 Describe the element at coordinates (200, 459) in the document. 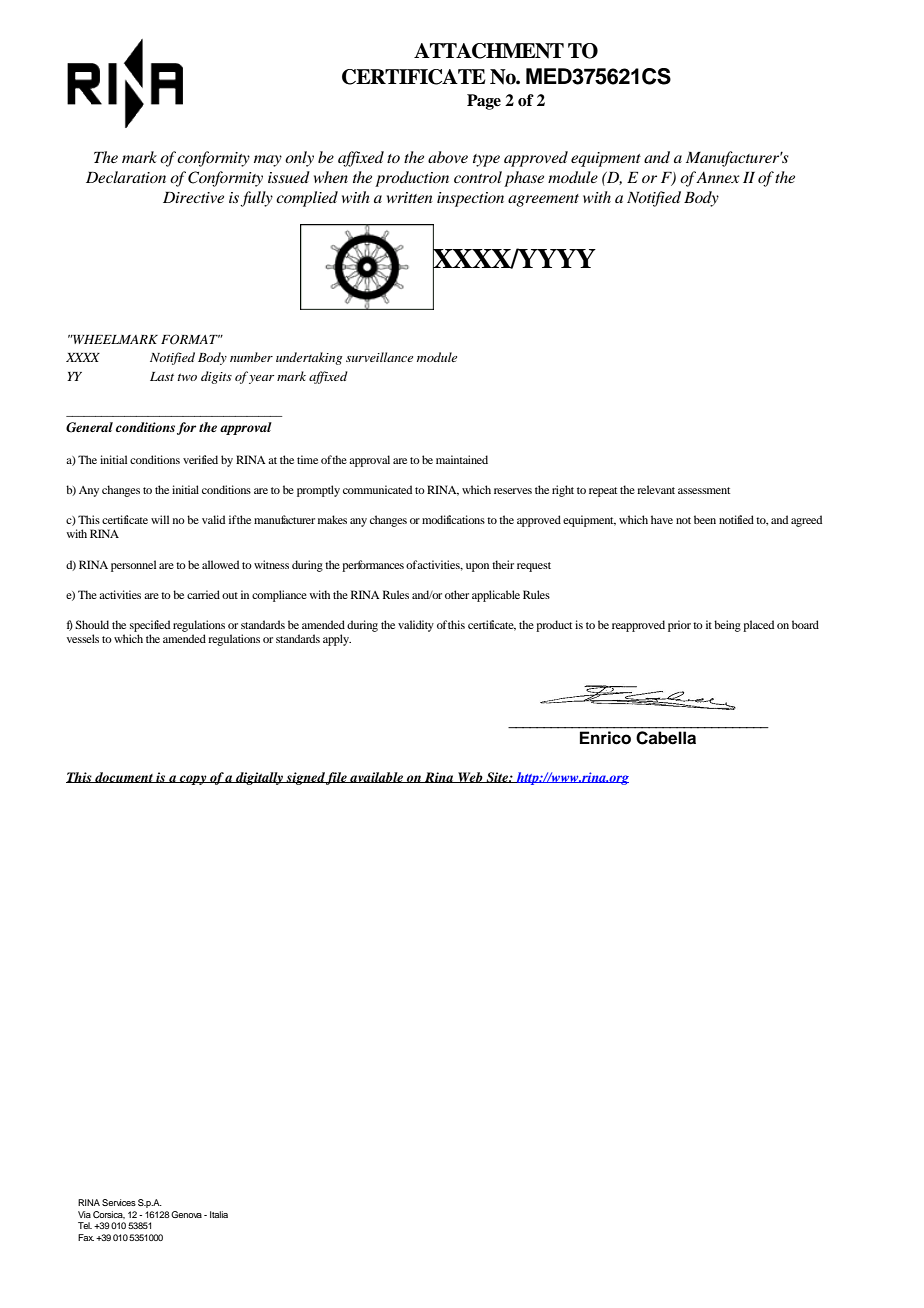

I see `verified` at that location.
